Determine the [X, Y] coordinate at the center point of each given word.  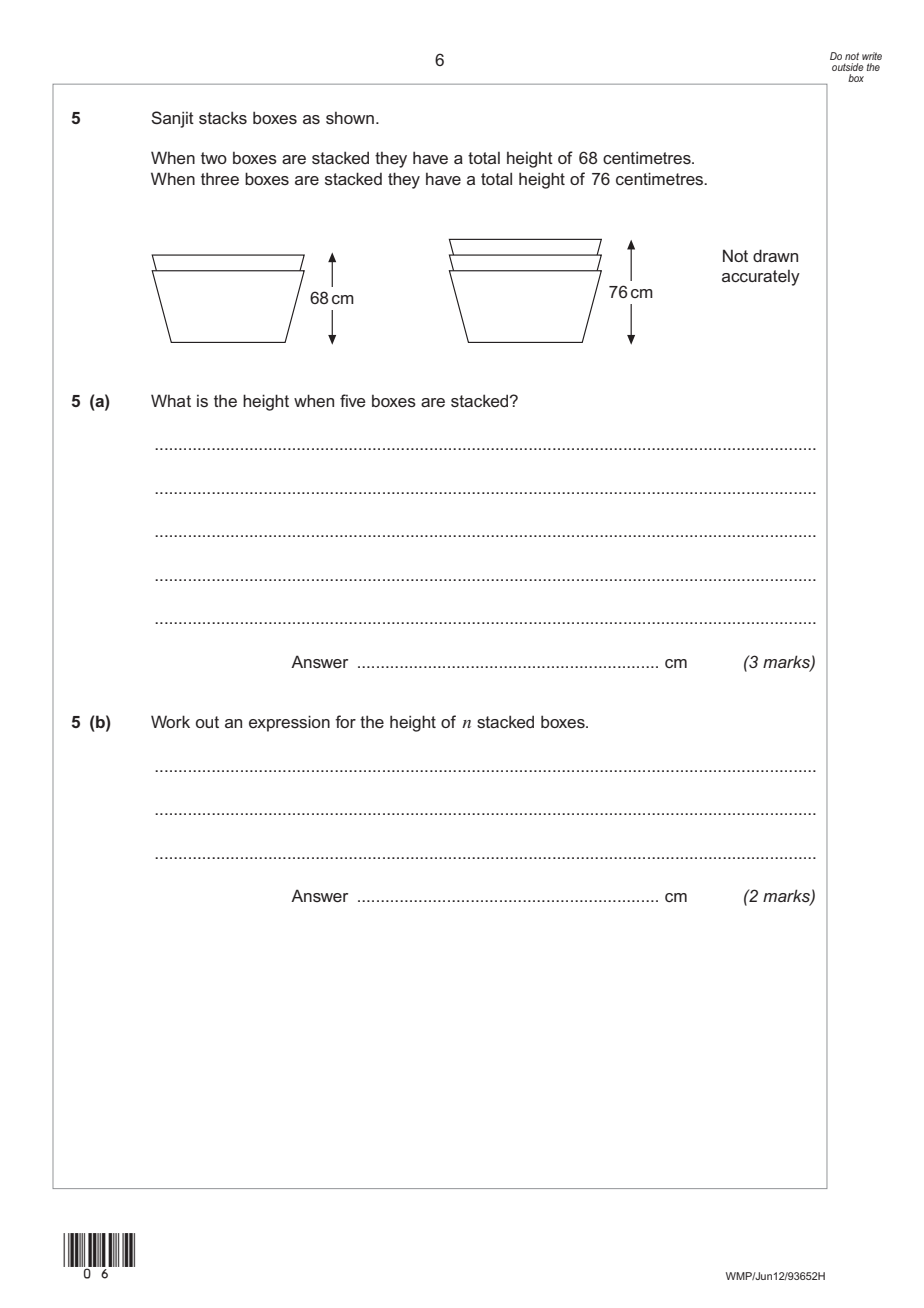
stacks [223, 117]
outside [848, 67]
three [220, 178]
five [353, 400]
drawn [775, 255]
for [345, 721]
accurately [761, 278]
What [171, 400]
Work [170, 721]
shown [350, 118]
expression [289, 723]
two [214, 158]
